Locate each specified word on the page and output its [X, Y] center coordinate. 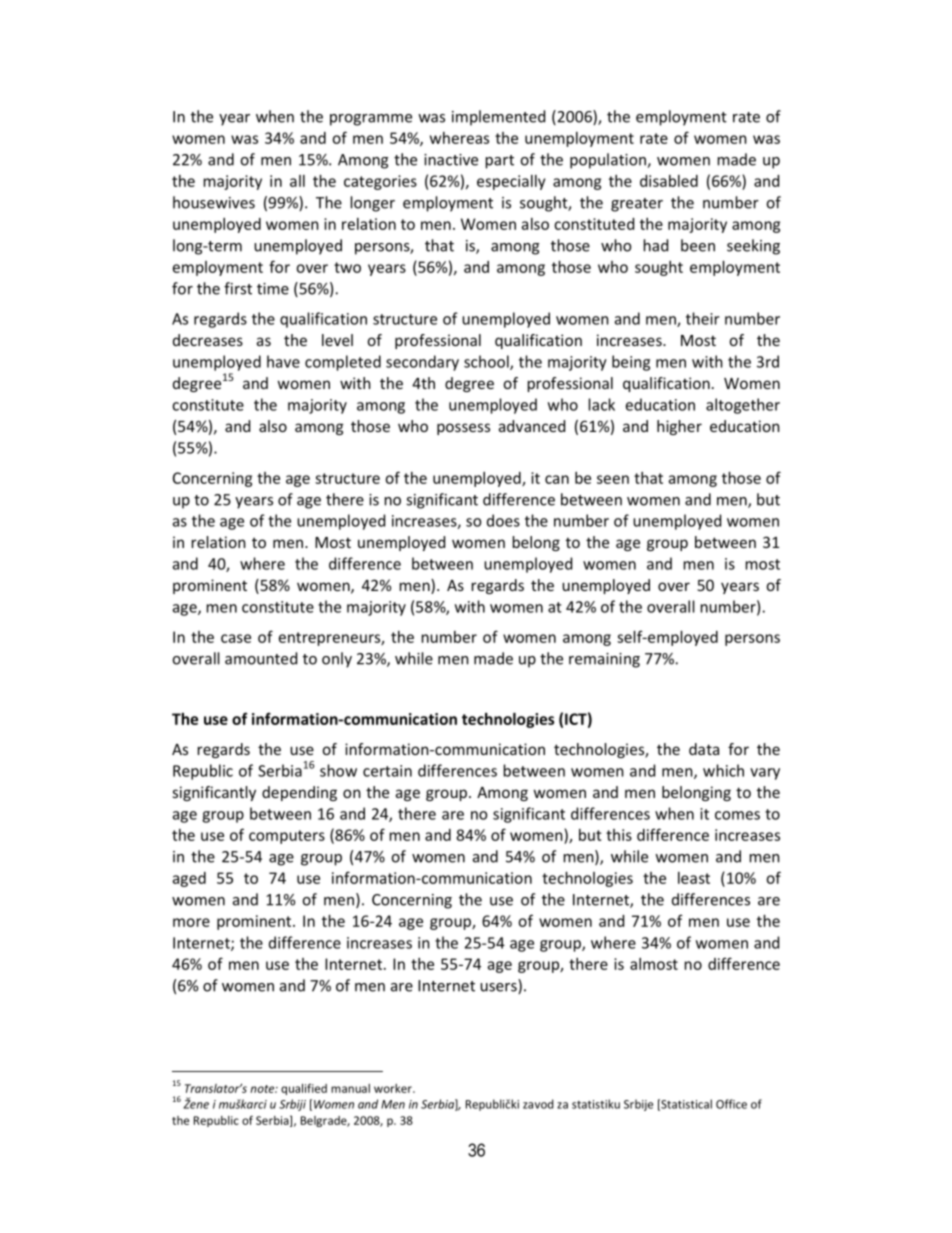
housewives [214, 202]
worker [394, 1088]
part [500, 162]
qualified [304, 1089]
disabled [669, 181]
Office [731, 1104]
